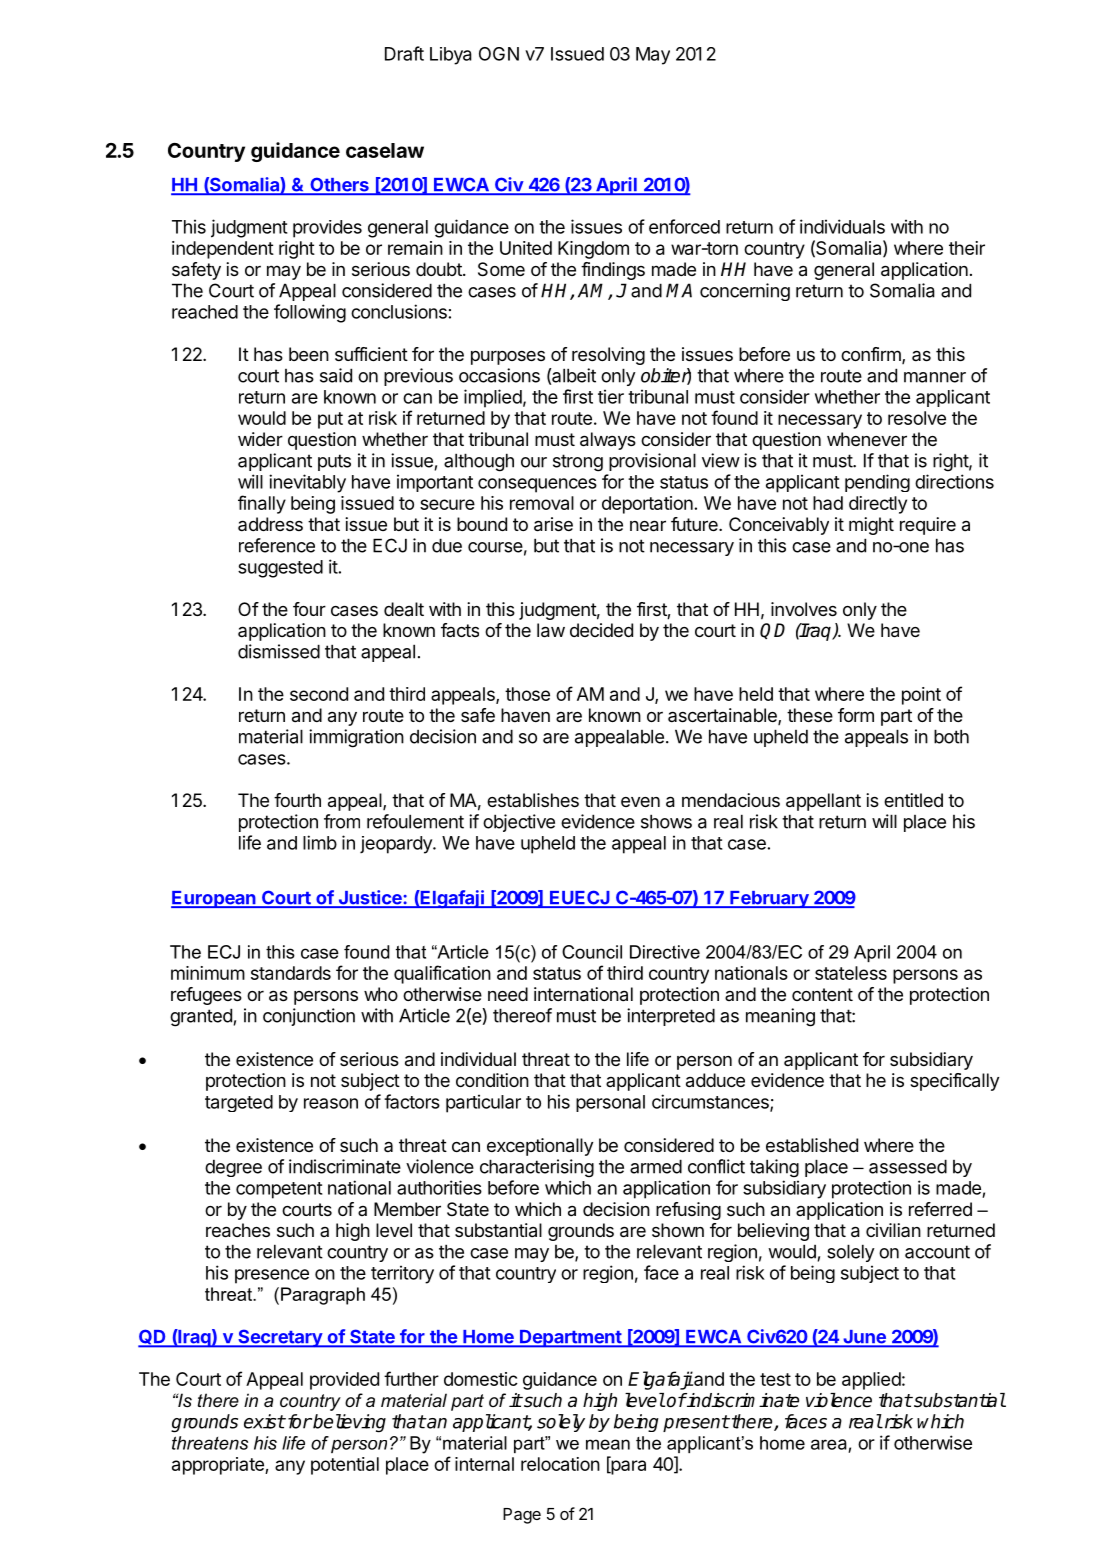  What do you see at coordinates (339, 186) in the screenshot?
I see `Others` at bounding box center [339, 186].
